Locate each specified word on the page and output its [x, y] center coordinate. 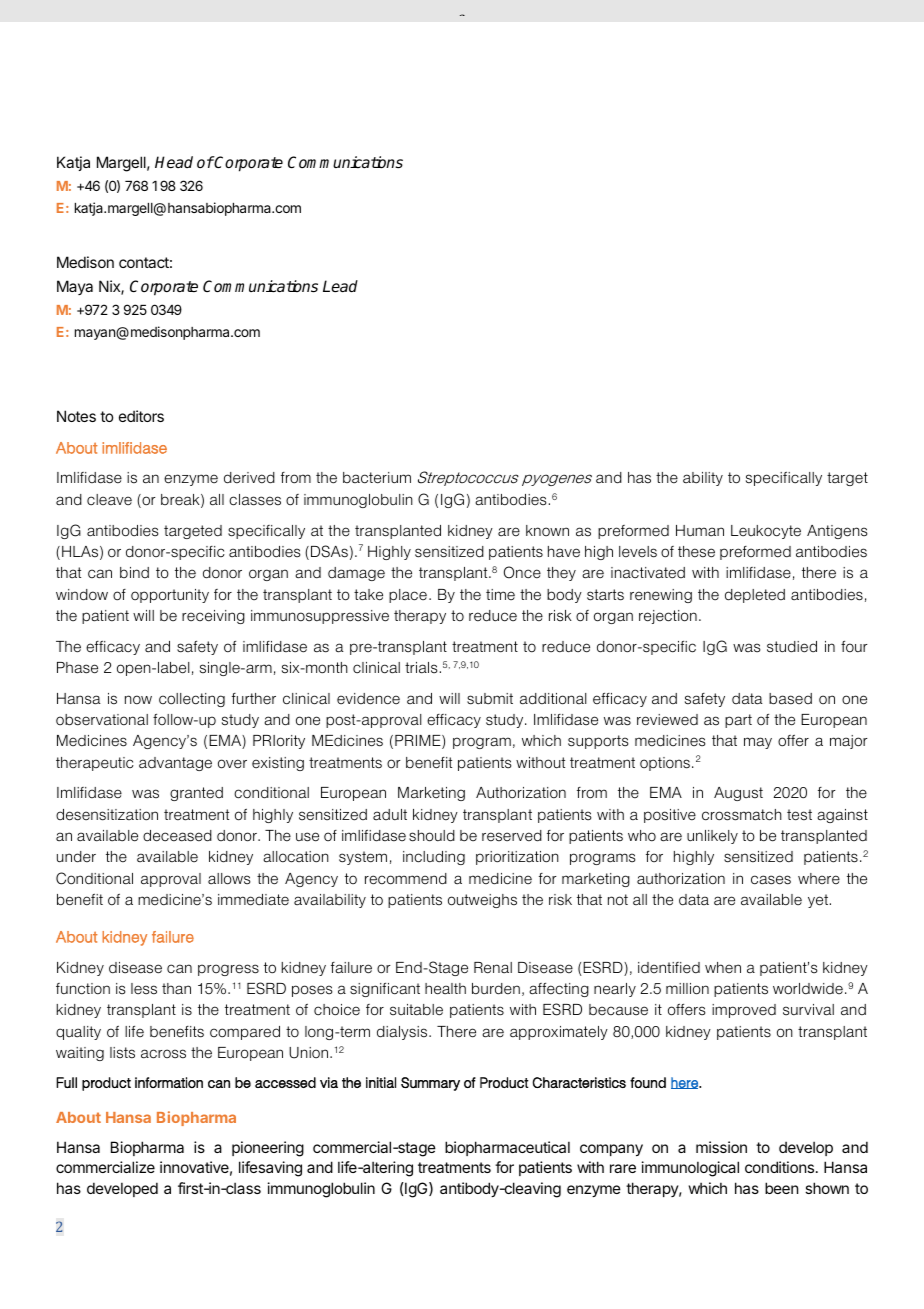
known [547, 530]
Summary [430, 1084]
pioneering [268, 1149]
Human [700, 531]
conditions [781, 1167]
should [432, 836]
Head [174, 162]
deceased [177, 836]
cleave [109, 500]
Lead [340, 286]
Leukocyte [766, 532]
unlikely [712, 837]
